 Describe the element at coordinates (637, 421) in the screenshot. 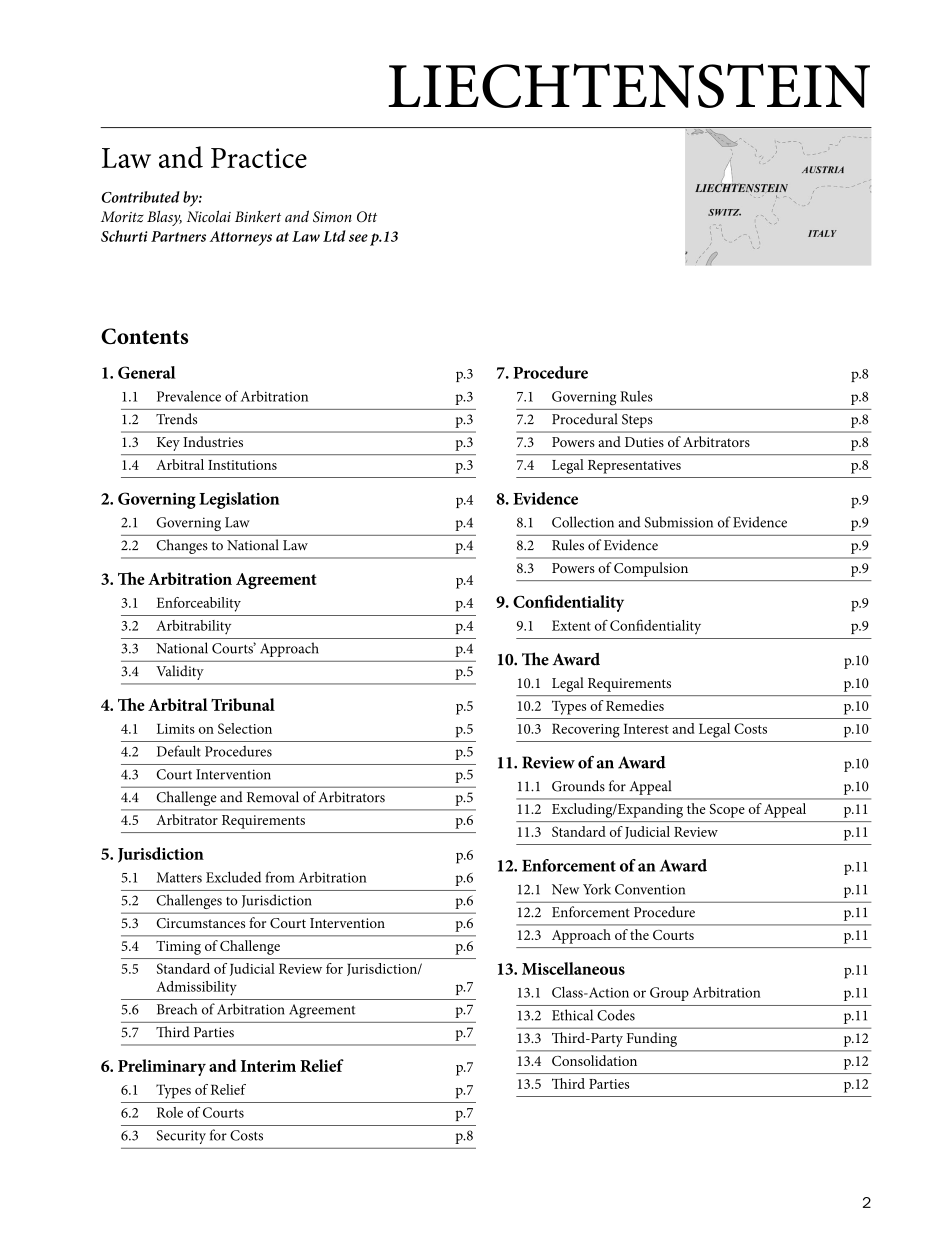

I see `Steps` at that location.
